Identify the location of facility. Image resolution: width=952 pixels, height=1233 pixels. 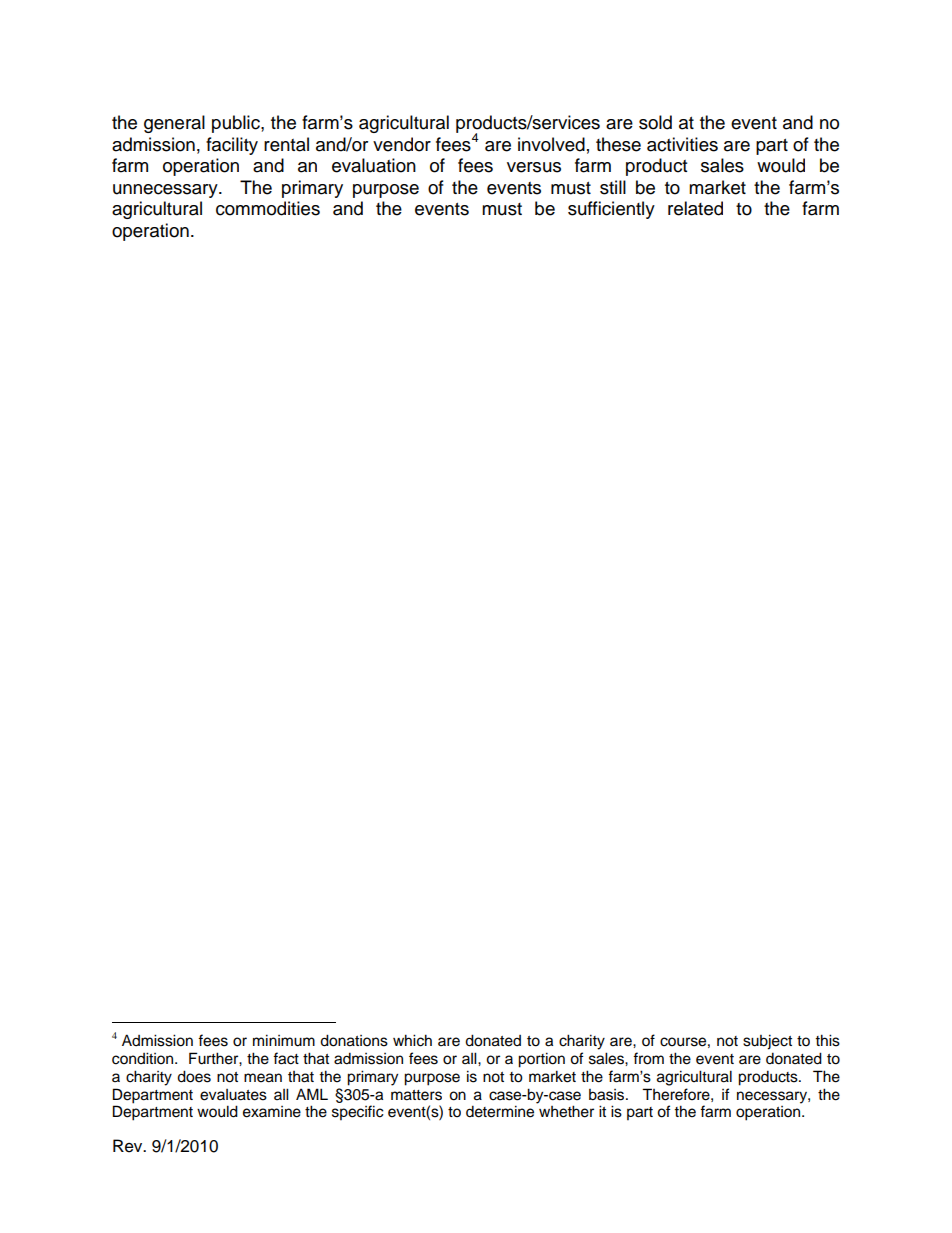
(232, 146).
